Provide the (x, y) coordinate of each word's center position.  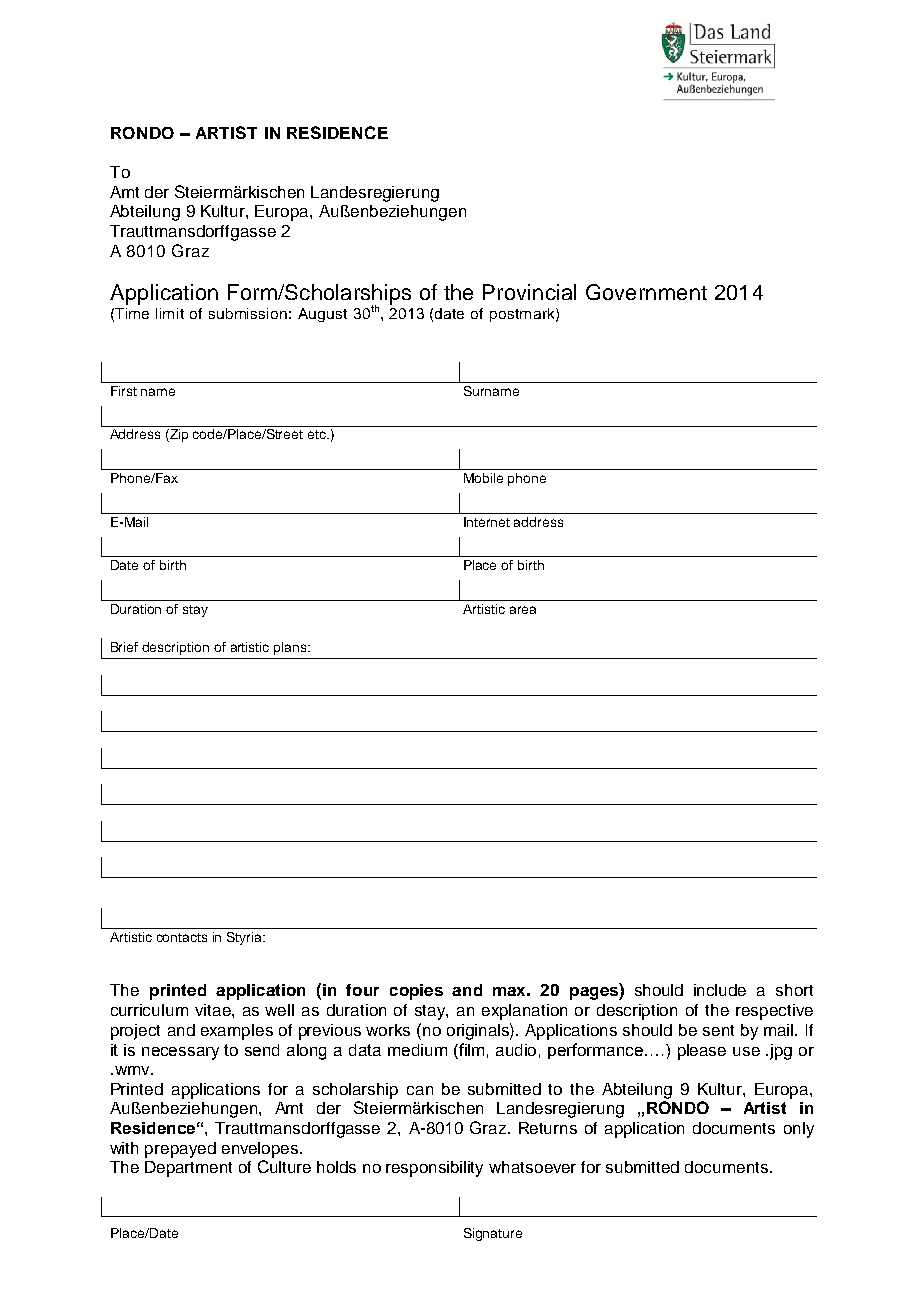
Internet (487, 522)
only (799, 1130)
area (523, 610)
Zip (178, 435)
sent (718, 1030)
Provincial (529, 292)
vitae (214, 1010)
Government (646, 292)
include (720, 990)
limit (170, 313)
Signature (493, 1234)
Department (188, 1169)
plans (291, 648)
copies (416, 992)
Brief (124, 647)
